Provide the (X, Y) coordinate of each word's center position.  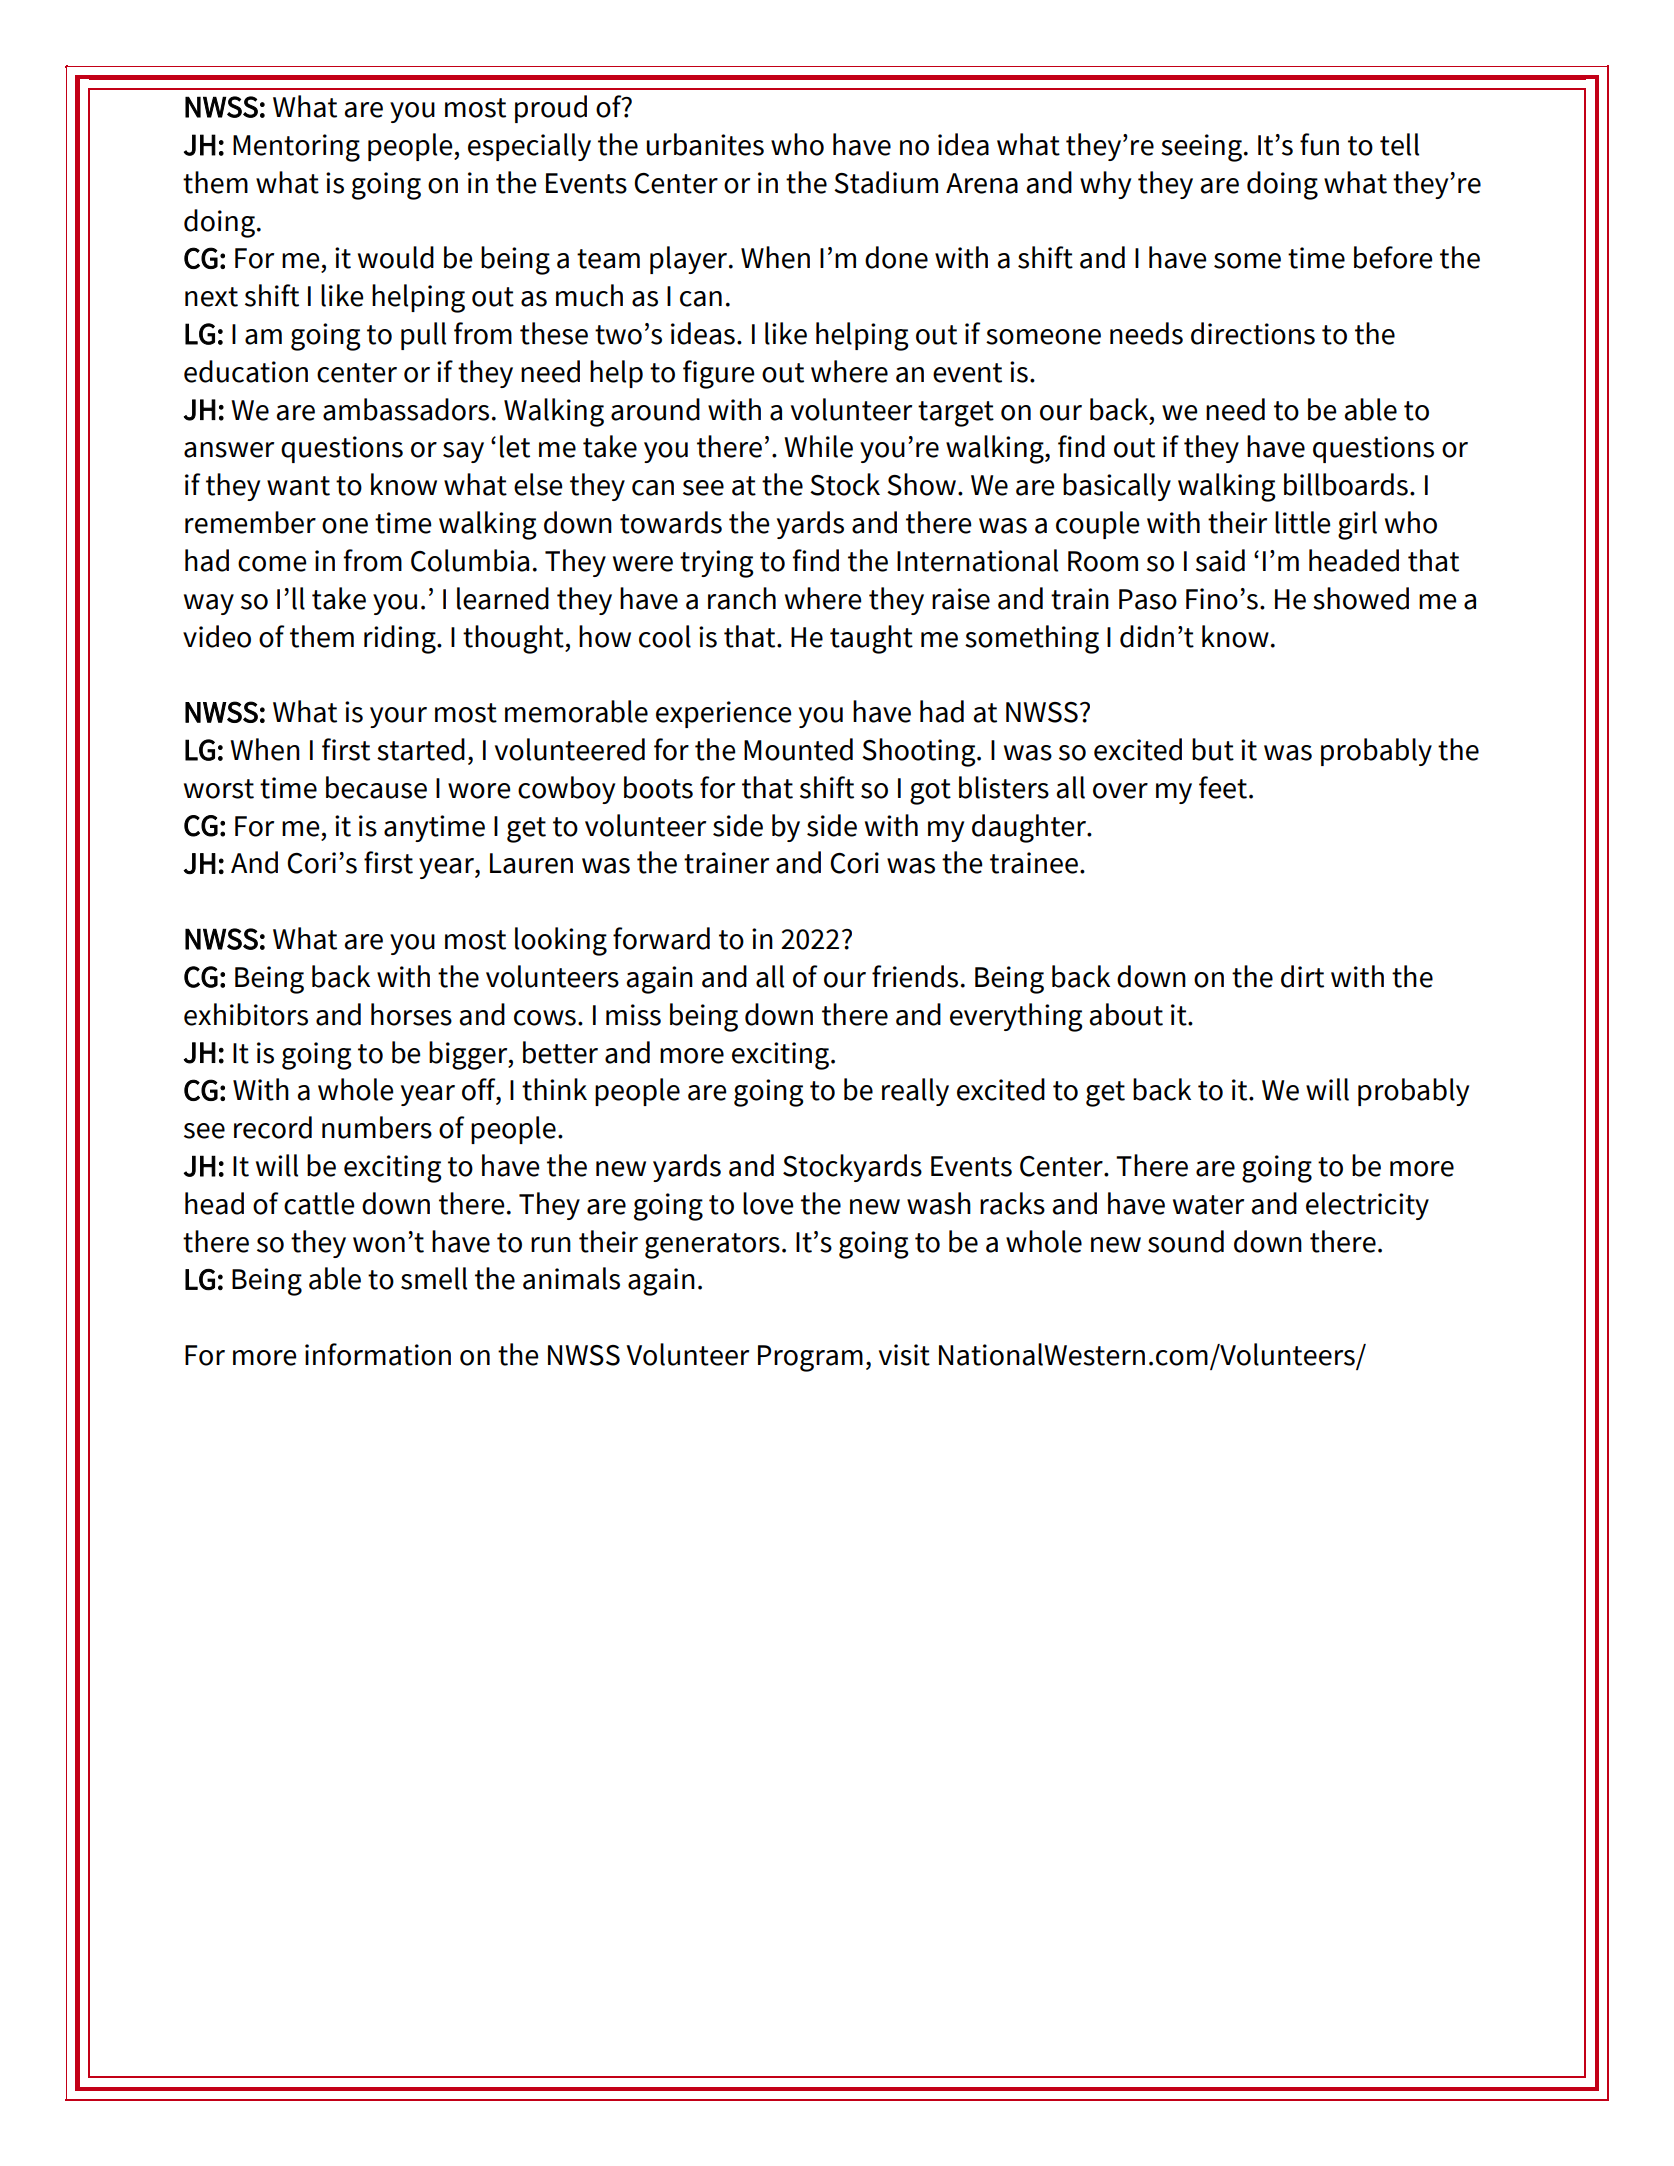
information (378, 1354)
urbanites (705, 144)
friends (915, 976)
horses (411, 1014)
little (1302, 522)
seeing (1201, 148)
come (272, 564)
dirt (1302, 976)
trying (717, 564)
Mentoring (296, 148)
